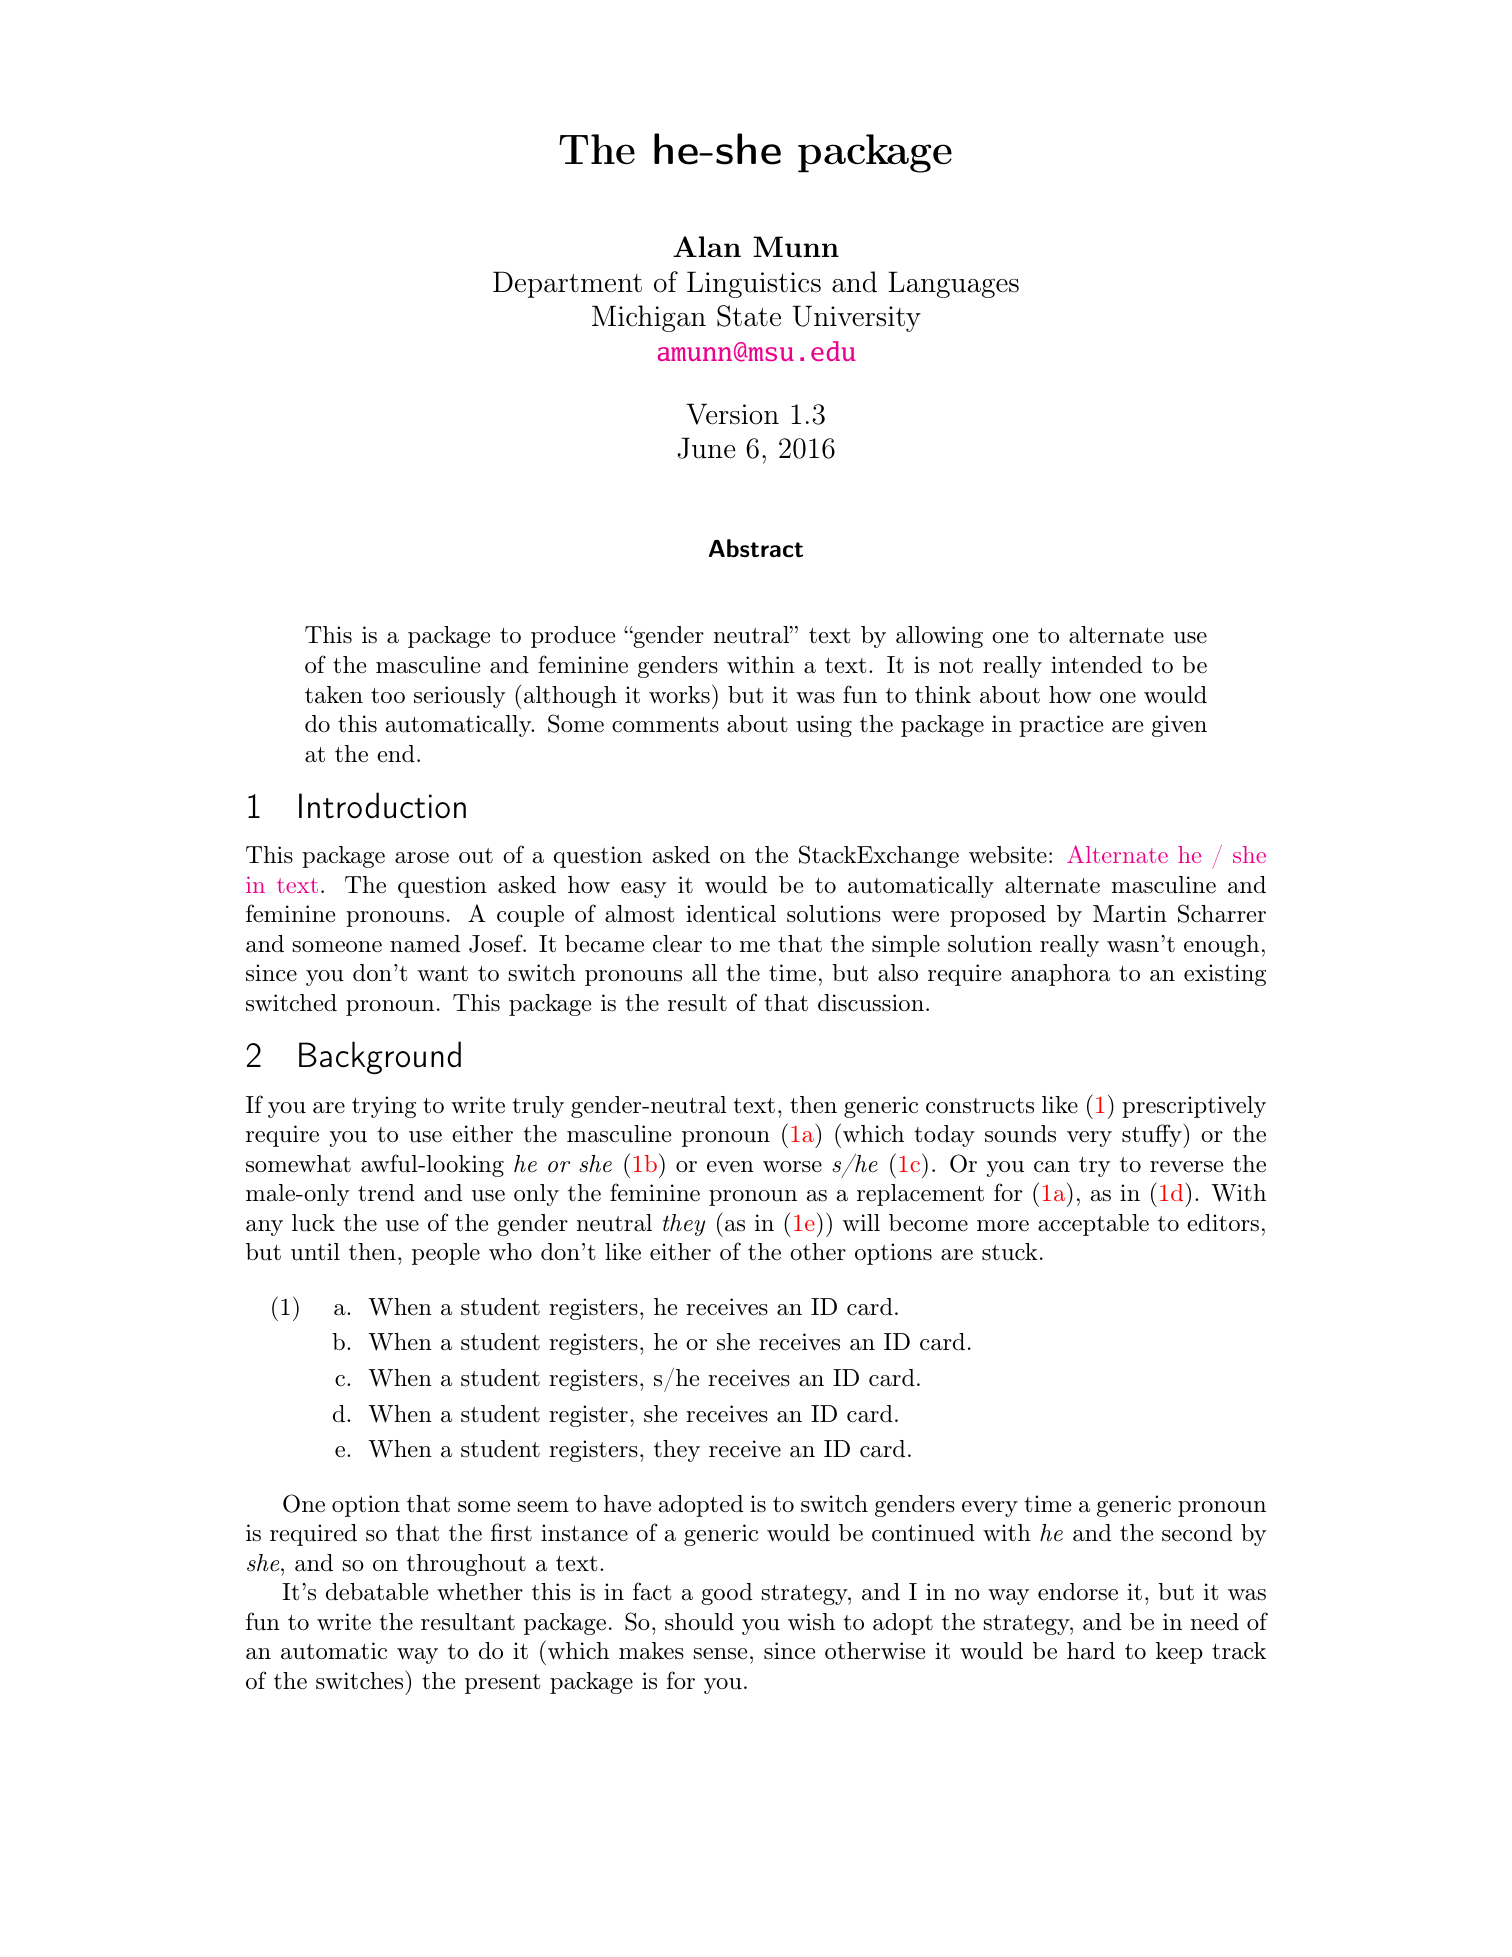 This image has height=1957, width=1512. Describe the element at coordinates (754, 284) in the image. I see `Linguistics` at that location.
